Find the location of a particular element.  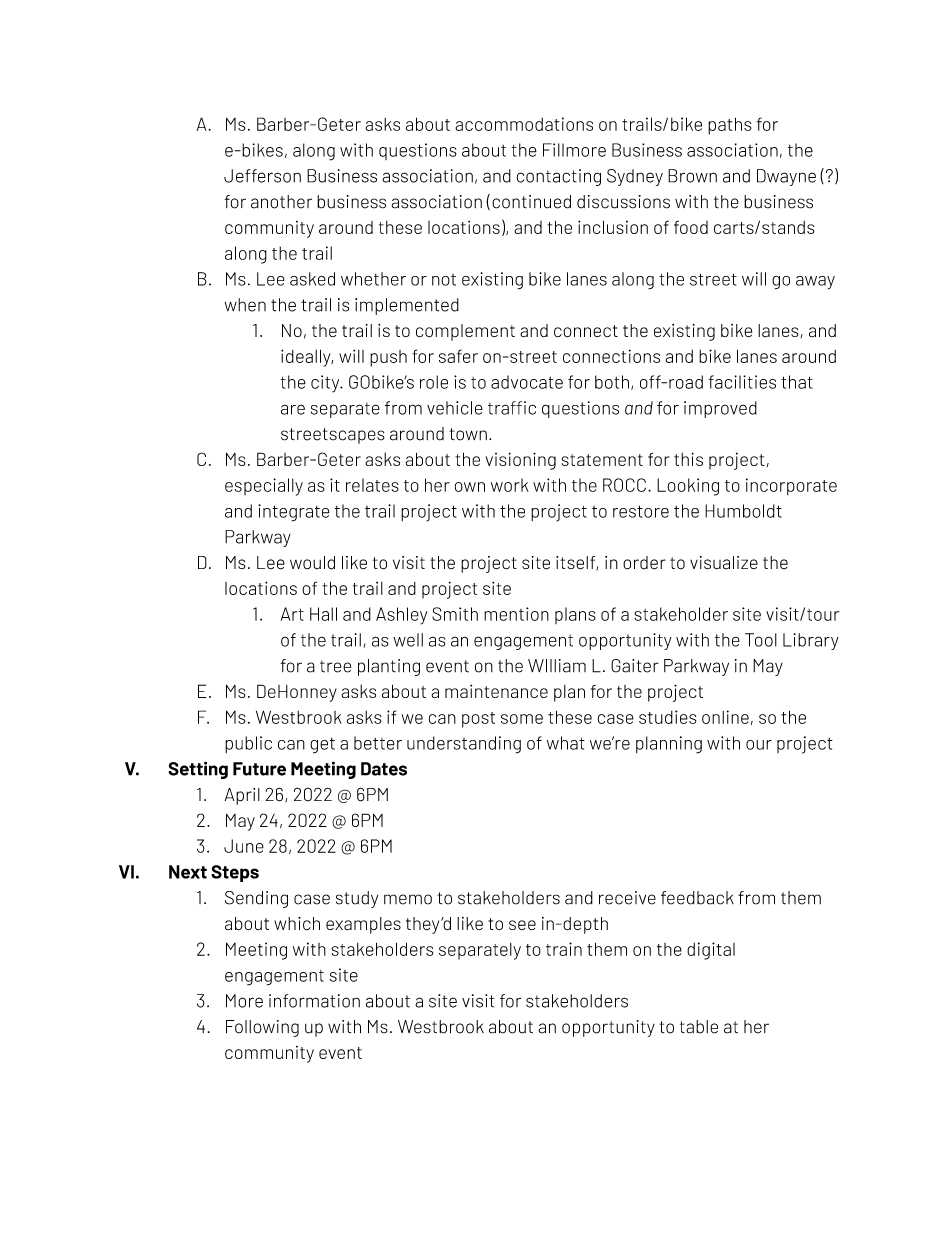

visualize is located at coordinates (724, 563).
